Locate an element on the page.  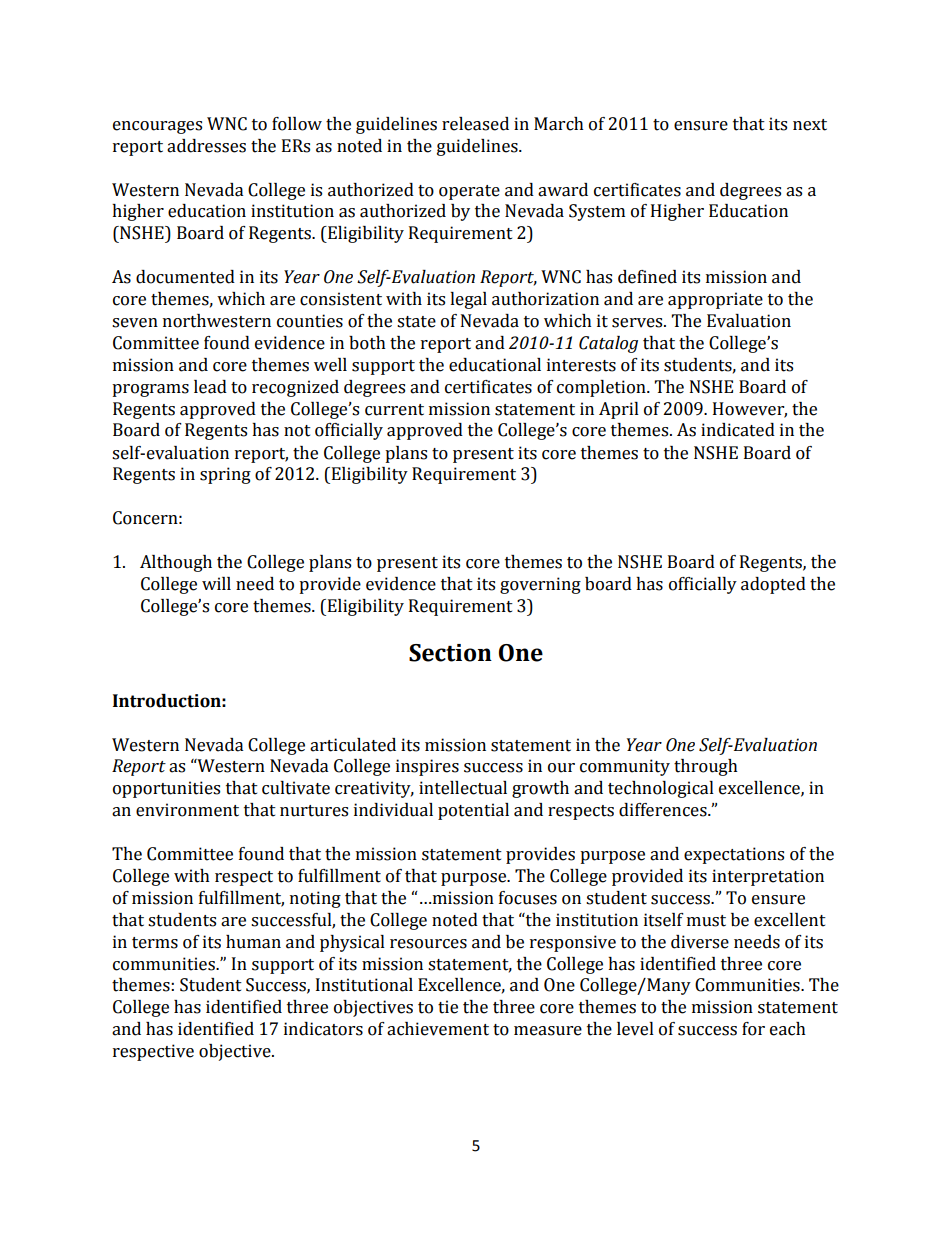
released is located at coordinates (475, 124).
